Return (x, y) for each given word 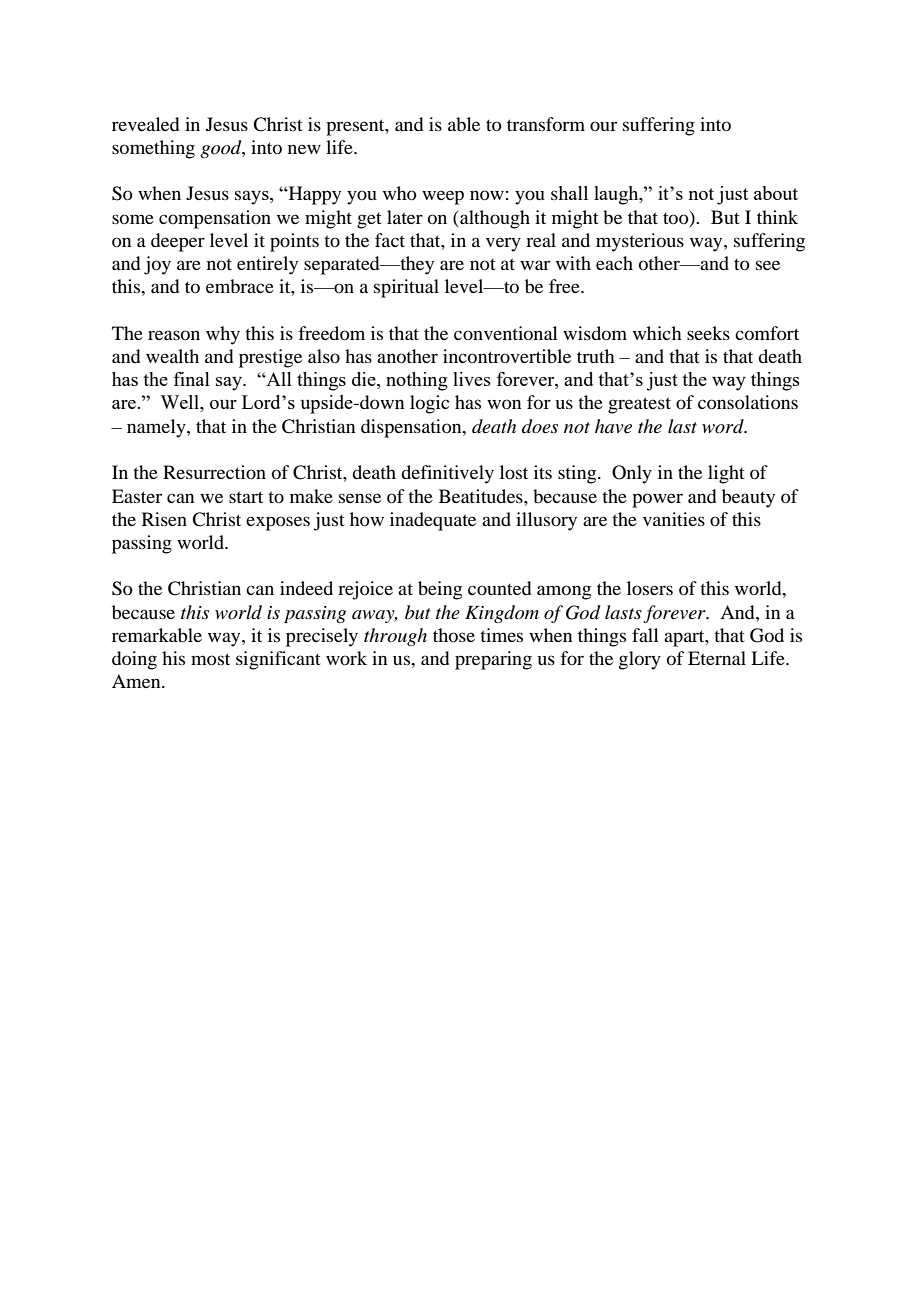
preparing (493, 660)
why (223, 335)
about (776, 193)
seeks (708, 333)
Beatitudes (482, 496)
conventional (506, 333)
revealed (145, 124)
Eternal (717, 658)
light (726, 474)
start (246, 497)
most (210, 659)
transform (546, 124)
